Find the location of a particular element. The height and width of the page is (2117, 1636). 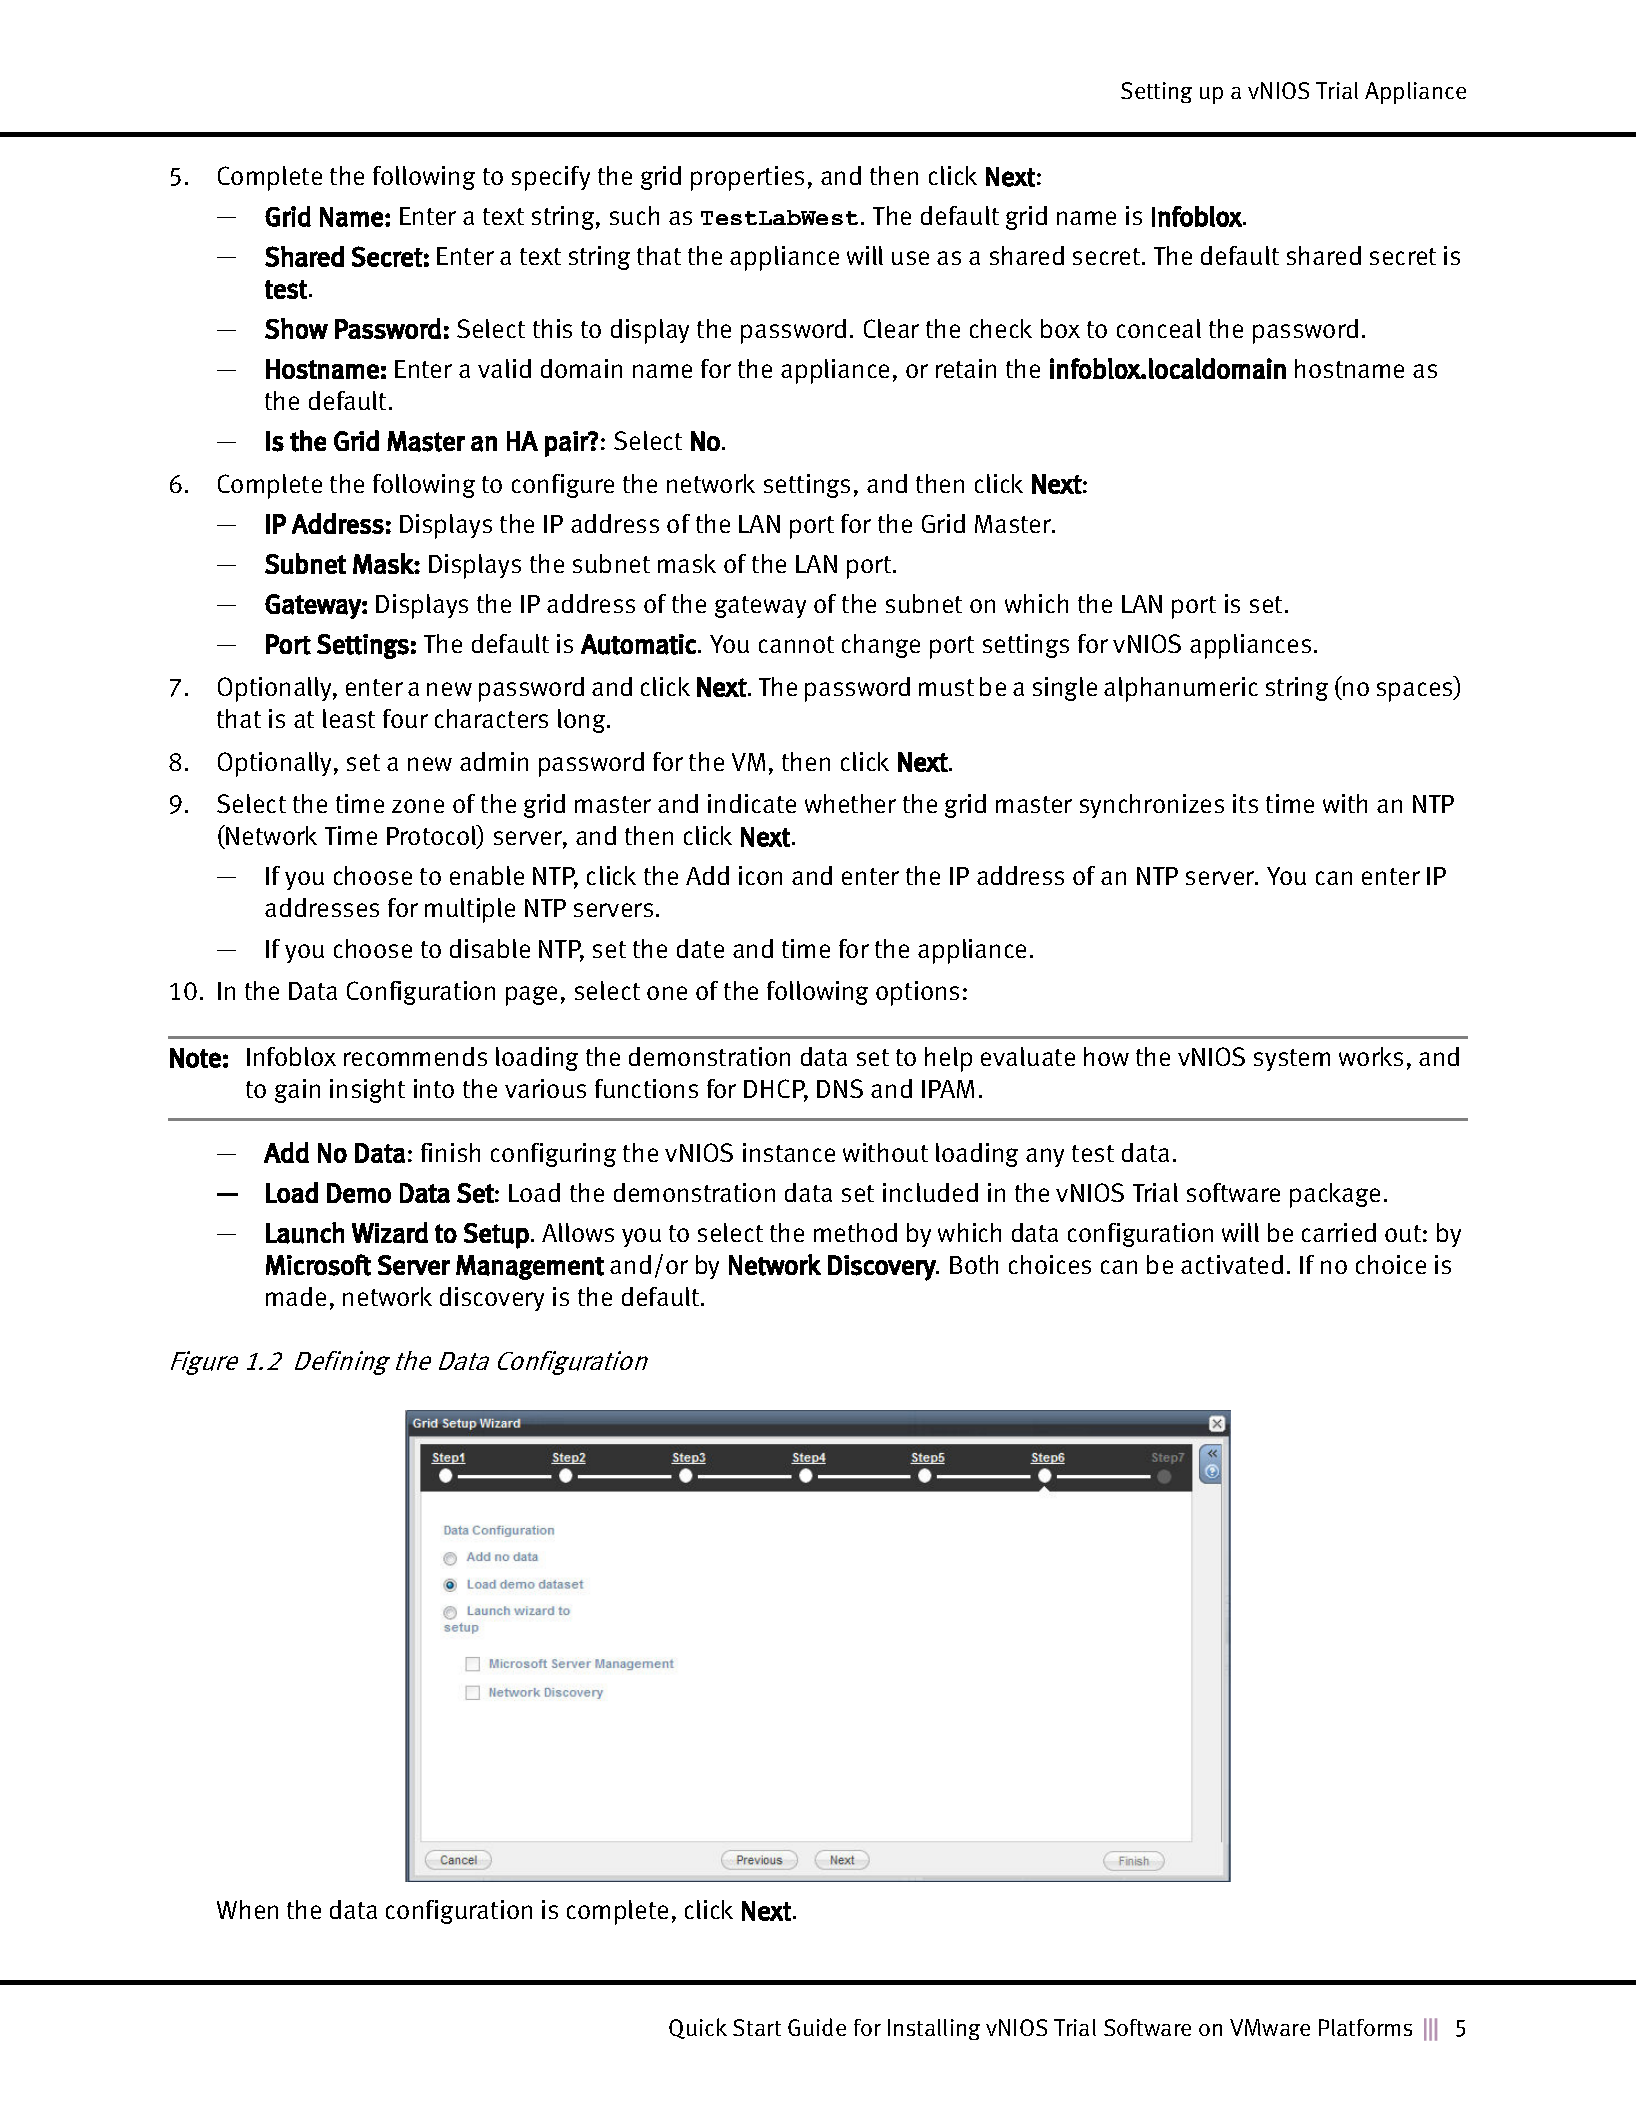

zone is located at coordinates (418, 806).
